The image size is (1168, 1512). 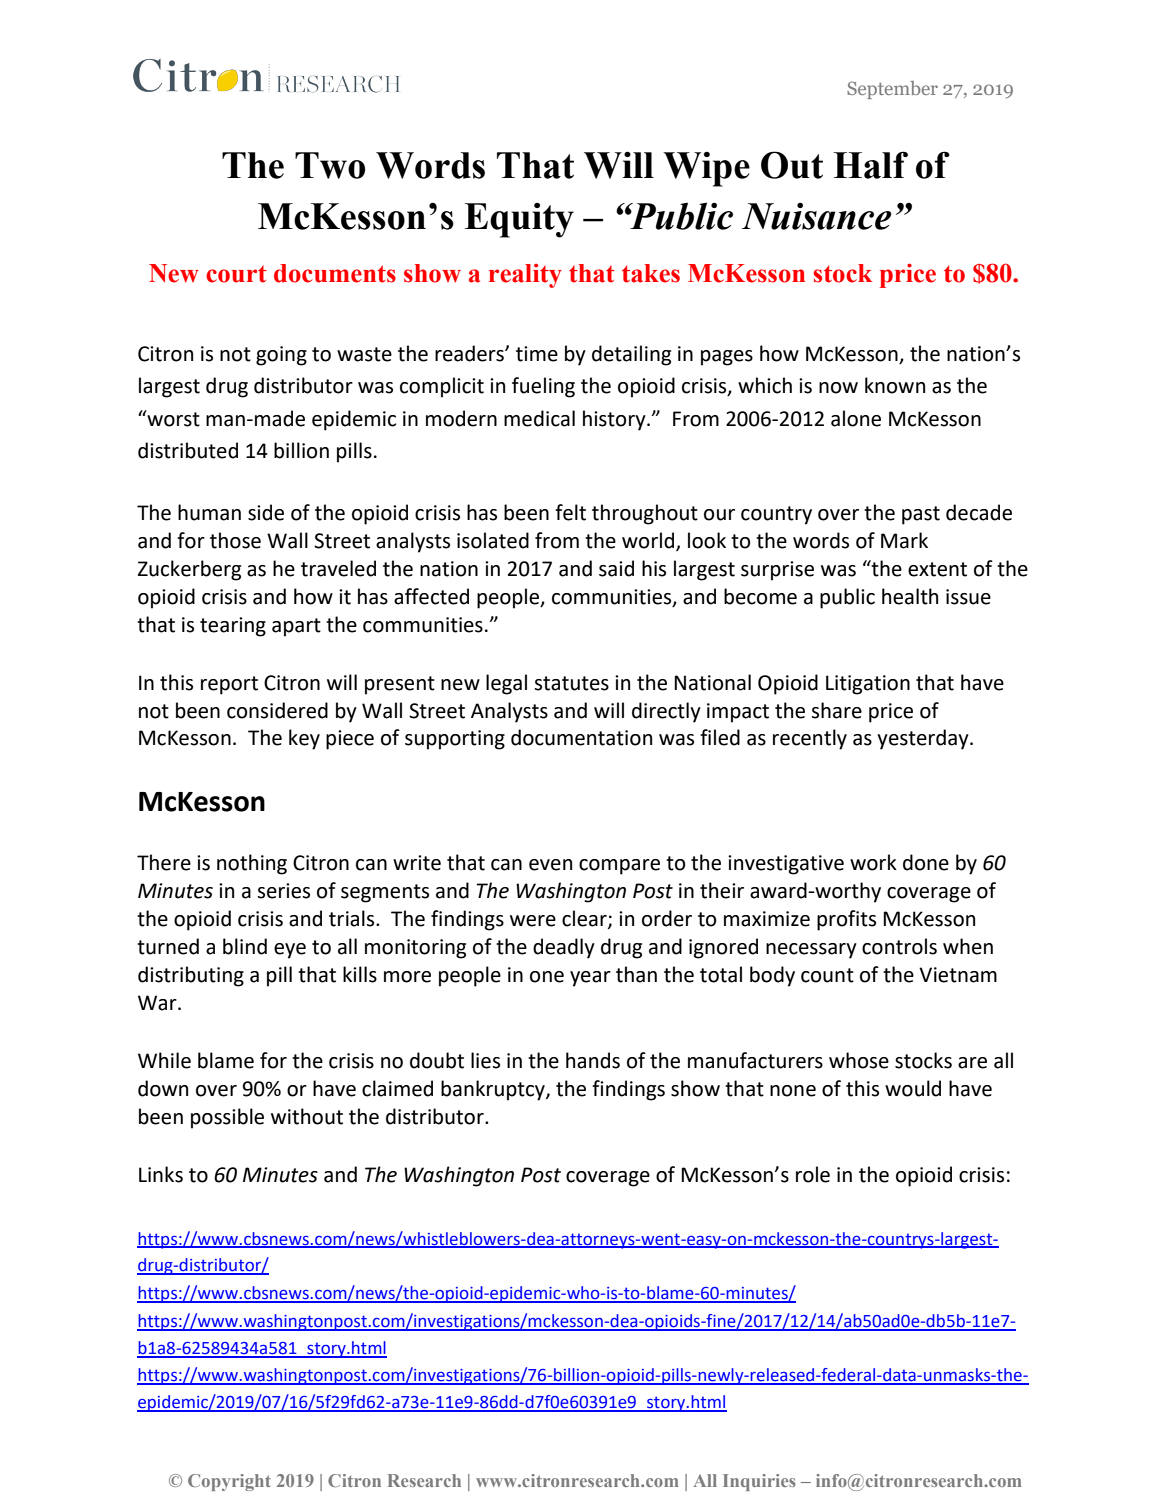 I want to click on Inquiries, so click(x=759, y=1482).
